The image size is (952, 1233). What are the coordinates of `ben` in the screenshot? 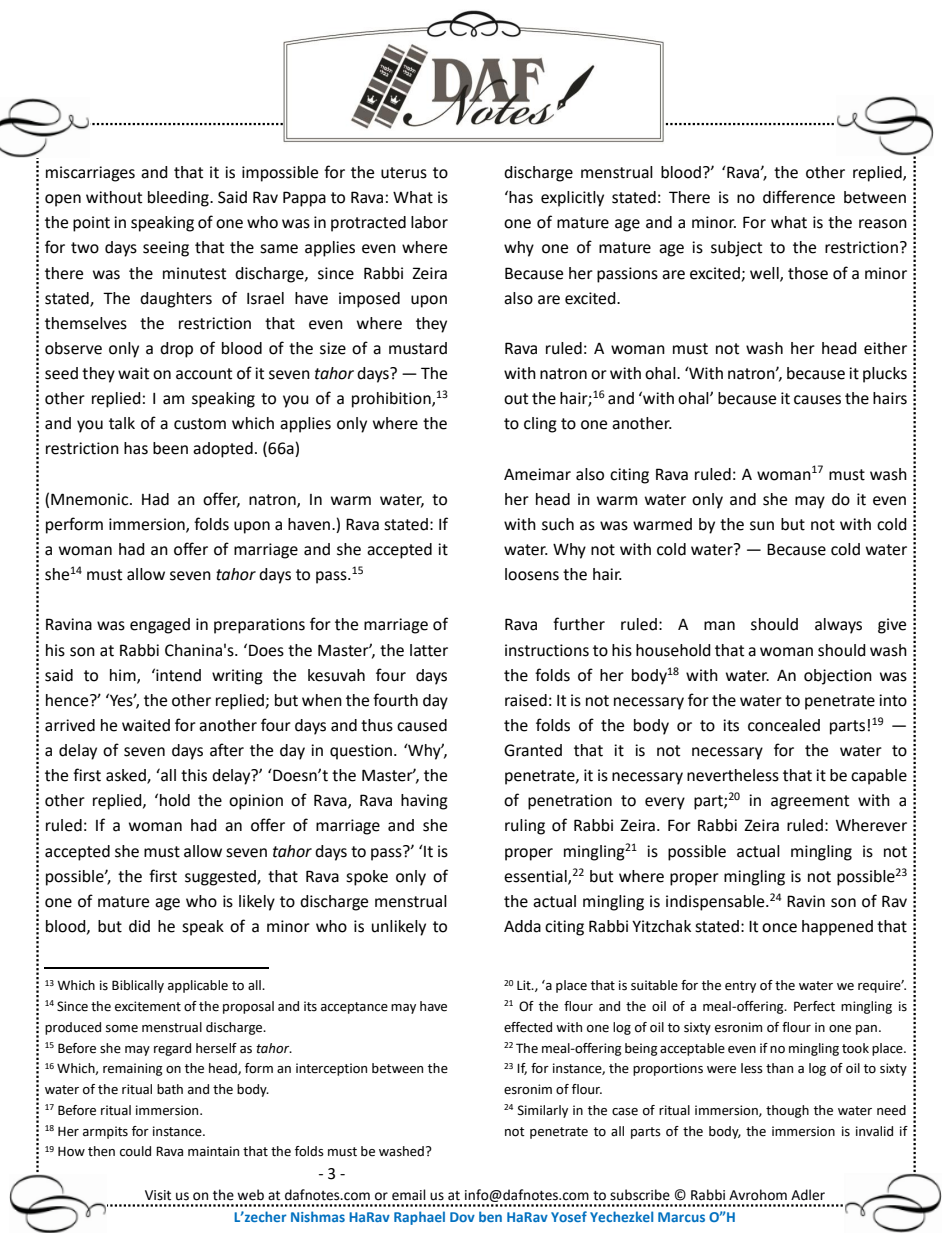 It's located at (490, 1216).
